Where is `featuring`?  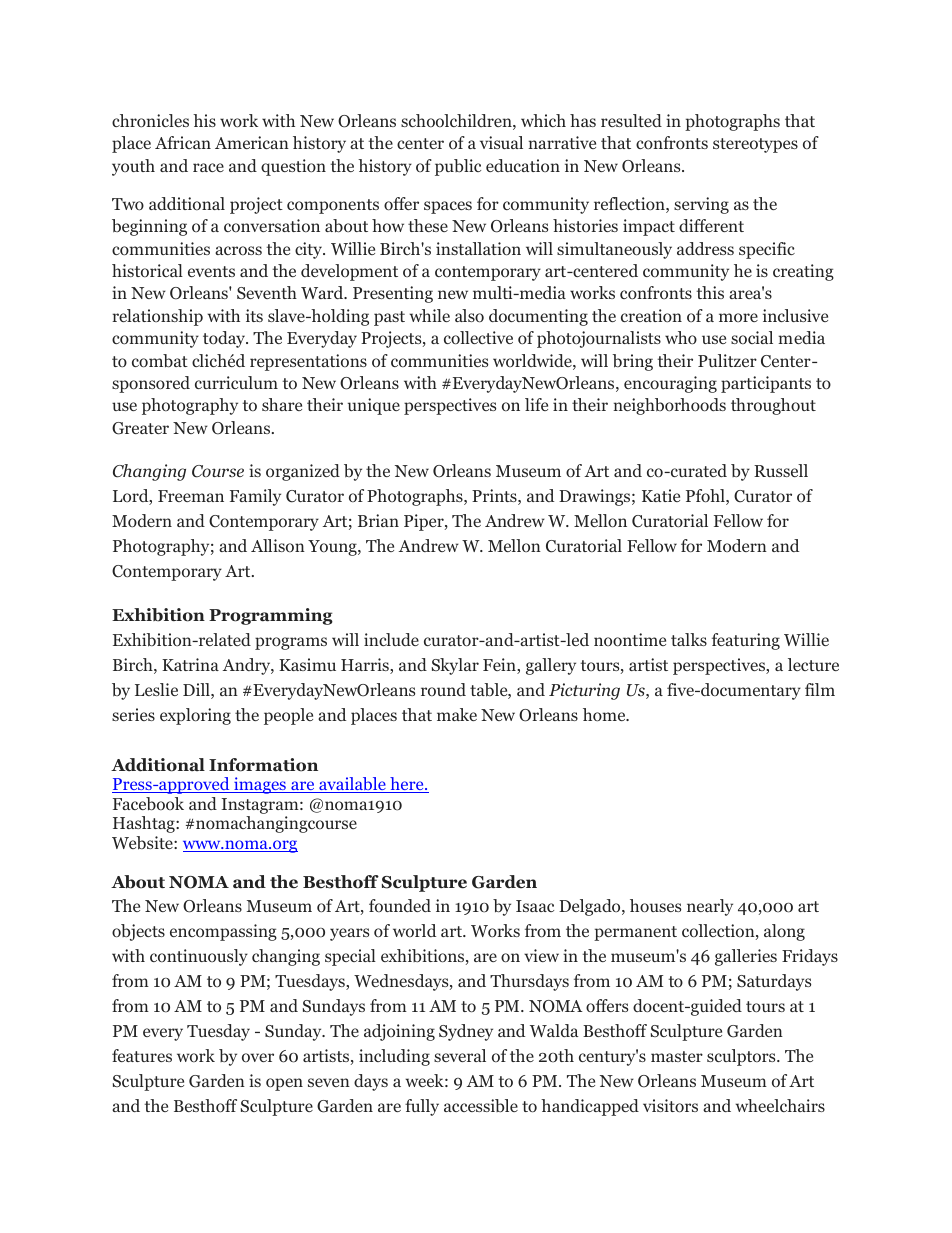
featuring is located at coordinates (746, 641).
